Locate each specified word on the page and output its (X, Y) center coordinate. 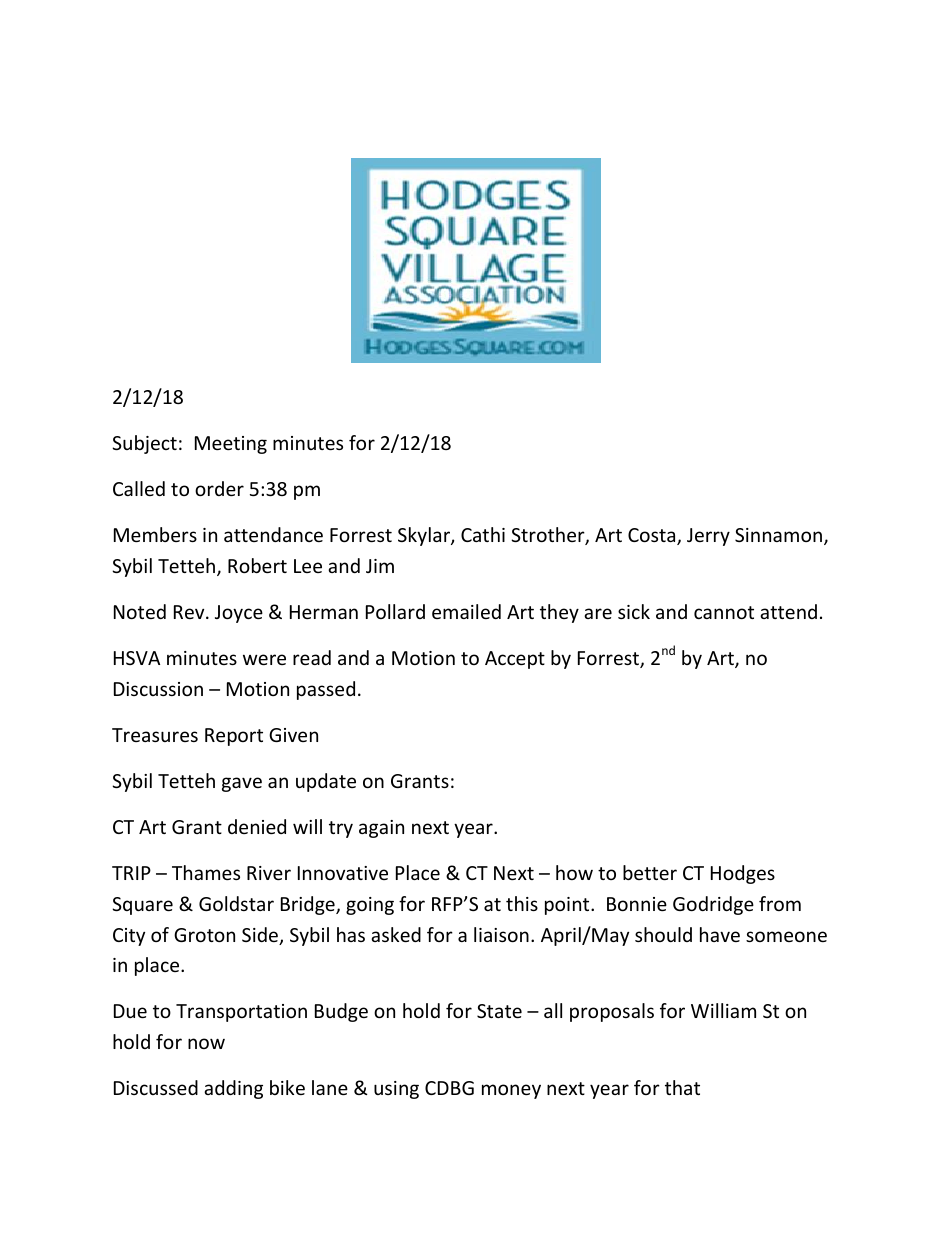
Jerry (708, 537)
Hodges (743, 874)
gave (242, 784)
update (326, 782)
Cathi (483, 534)
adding (233, 1089)
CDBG (449, 1088)
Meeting (231, 445)
